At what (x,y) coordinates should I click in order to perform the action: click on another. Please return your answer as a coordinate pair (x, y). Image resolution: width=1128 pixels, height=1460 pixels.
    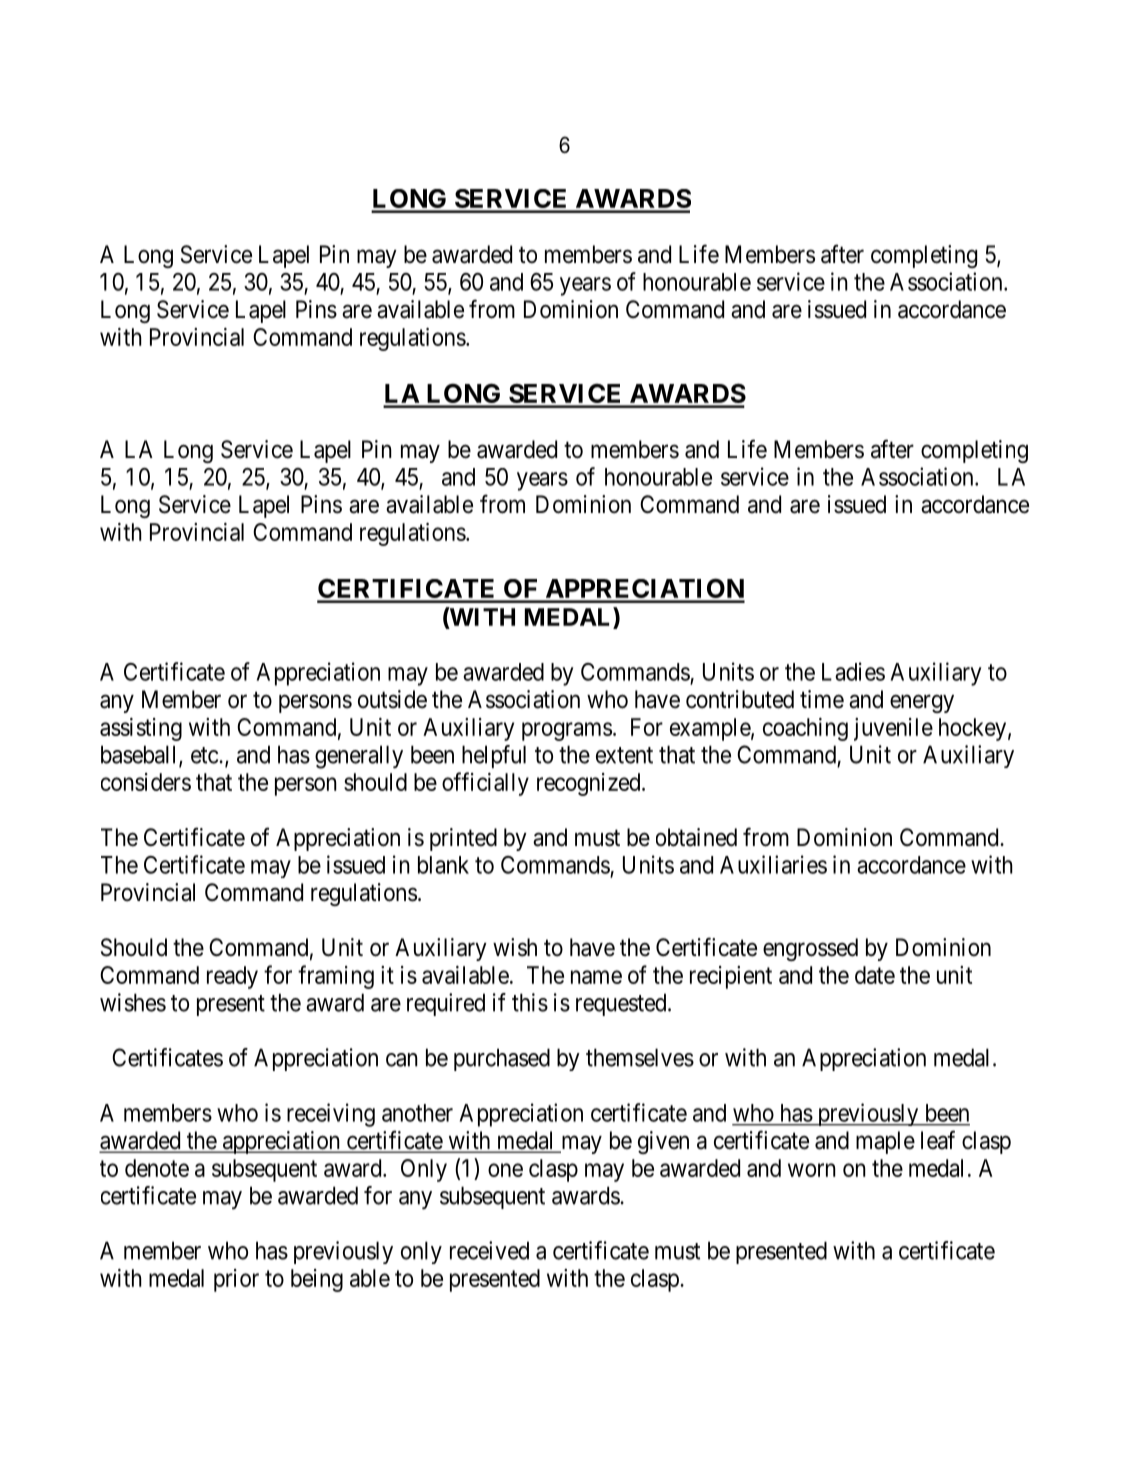
    Looking at the image, I should click on (417, 1113).
